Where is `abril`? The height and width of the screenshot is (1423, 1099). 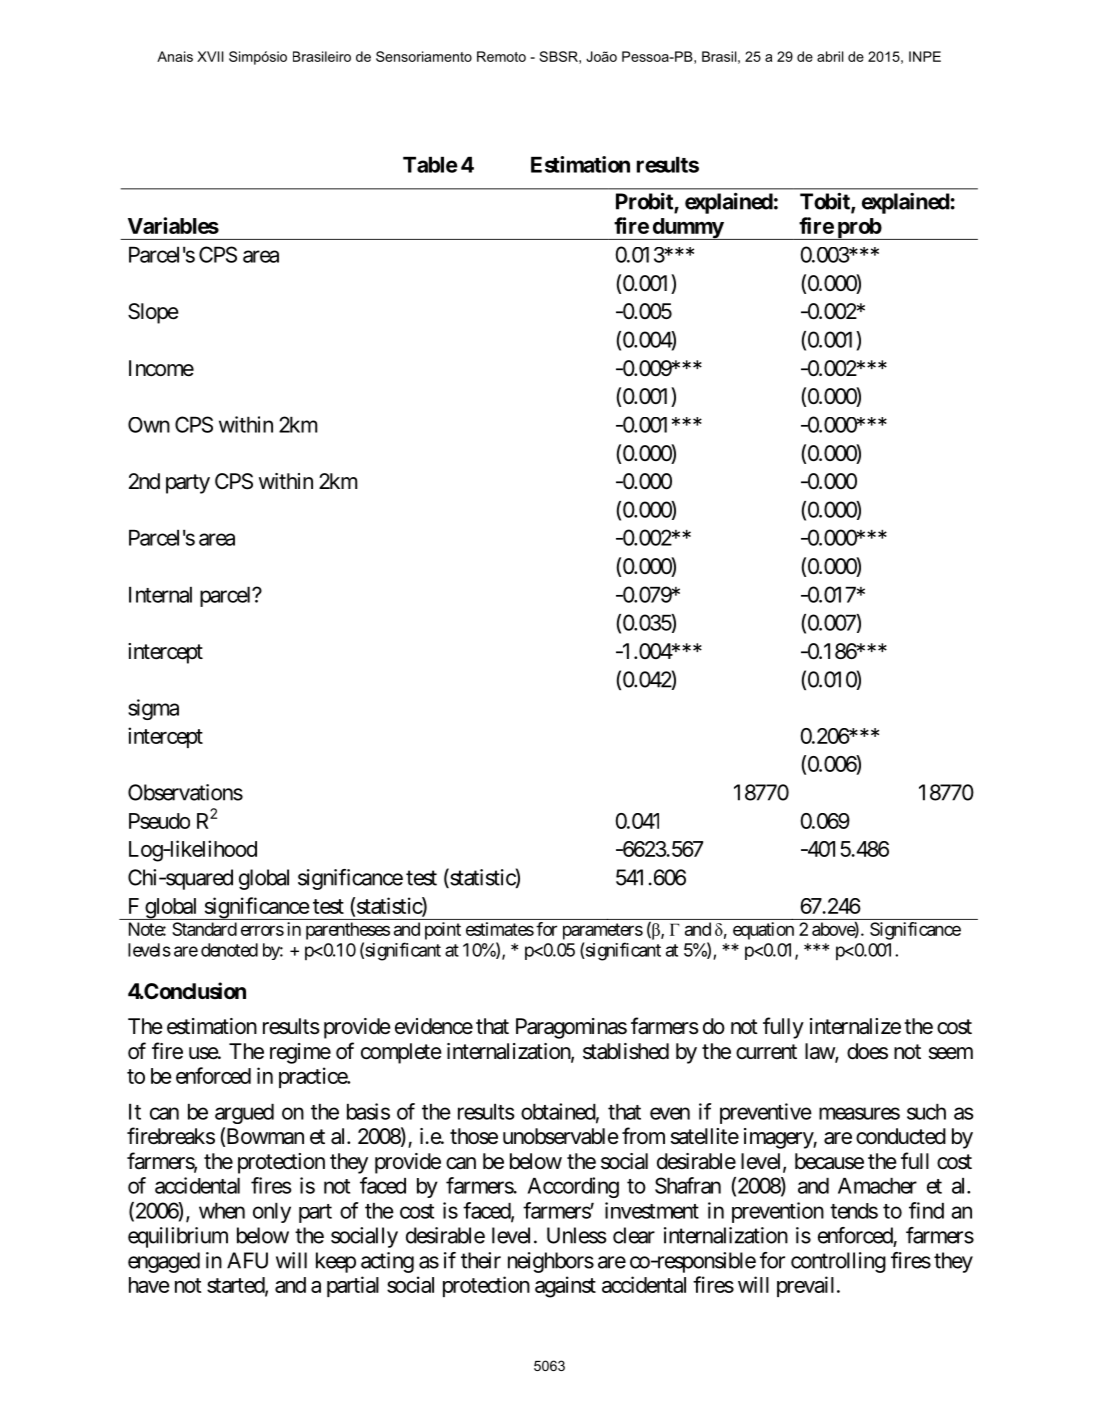
abril is located at coordinates (830, 56).
